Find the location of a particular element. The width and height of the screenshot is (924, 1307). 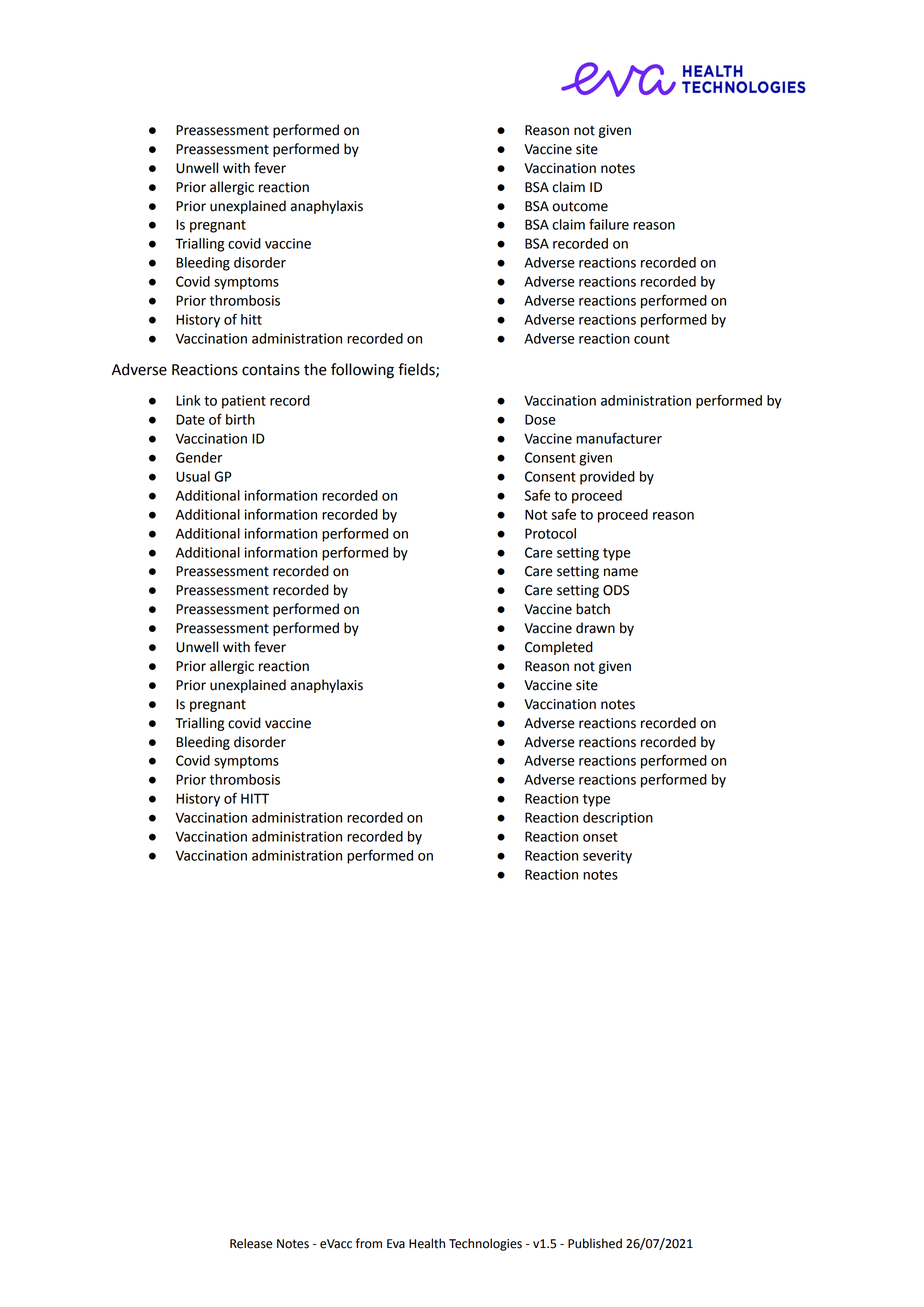

following is located at coordinates (362, 371).
